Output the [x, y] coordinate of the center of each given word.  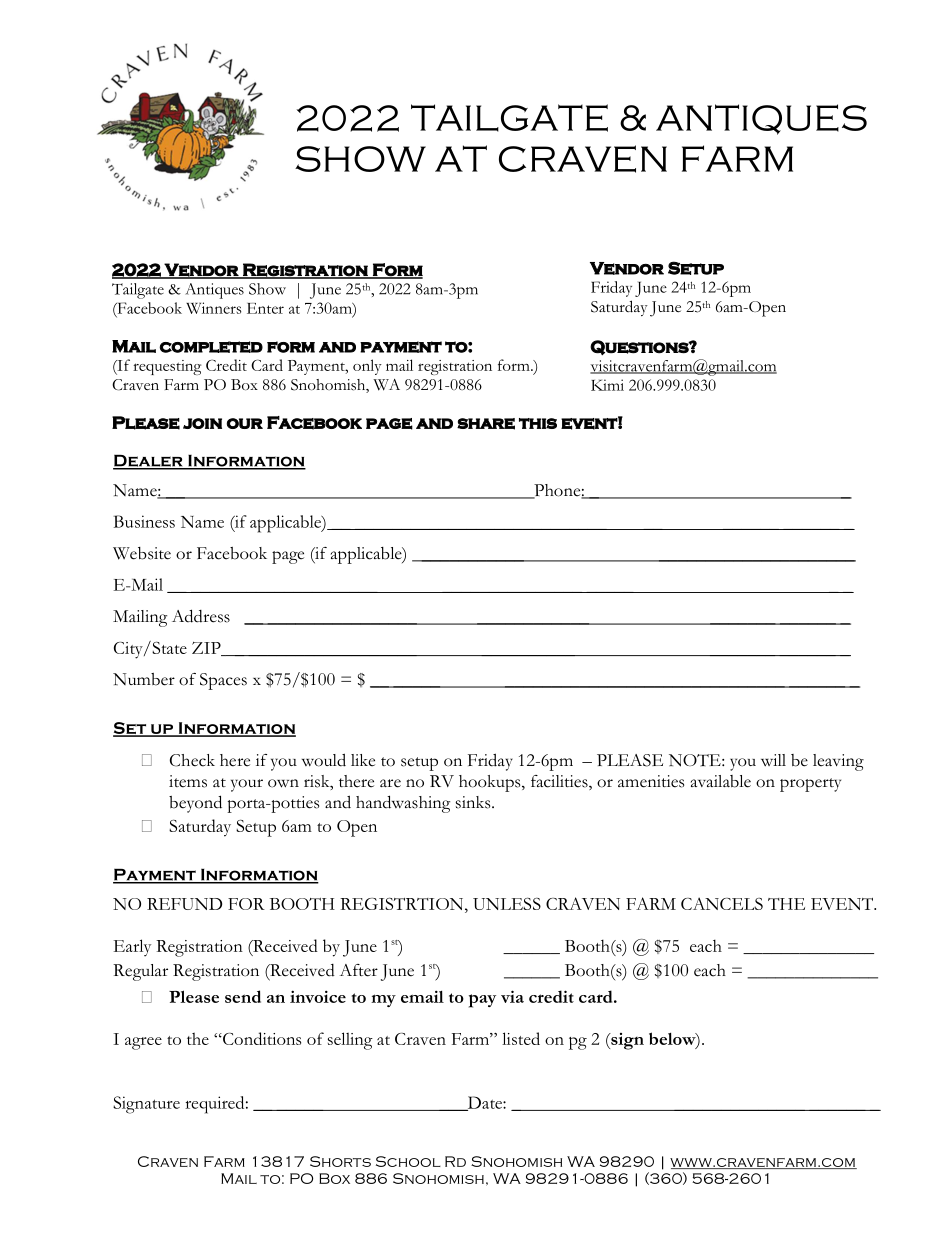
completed [211, 347]
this [538, 423]
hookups [491, 783]
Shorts [340, 1161]
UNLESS [507, 903]
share [486, 424]
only [367, 367]
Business [144, 521]
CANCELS [722, 903]
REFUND [184, 904]
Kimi [607, 385]
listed [521, 1038]
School [408, 1161]
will [773, 760]
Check [192, 760]
